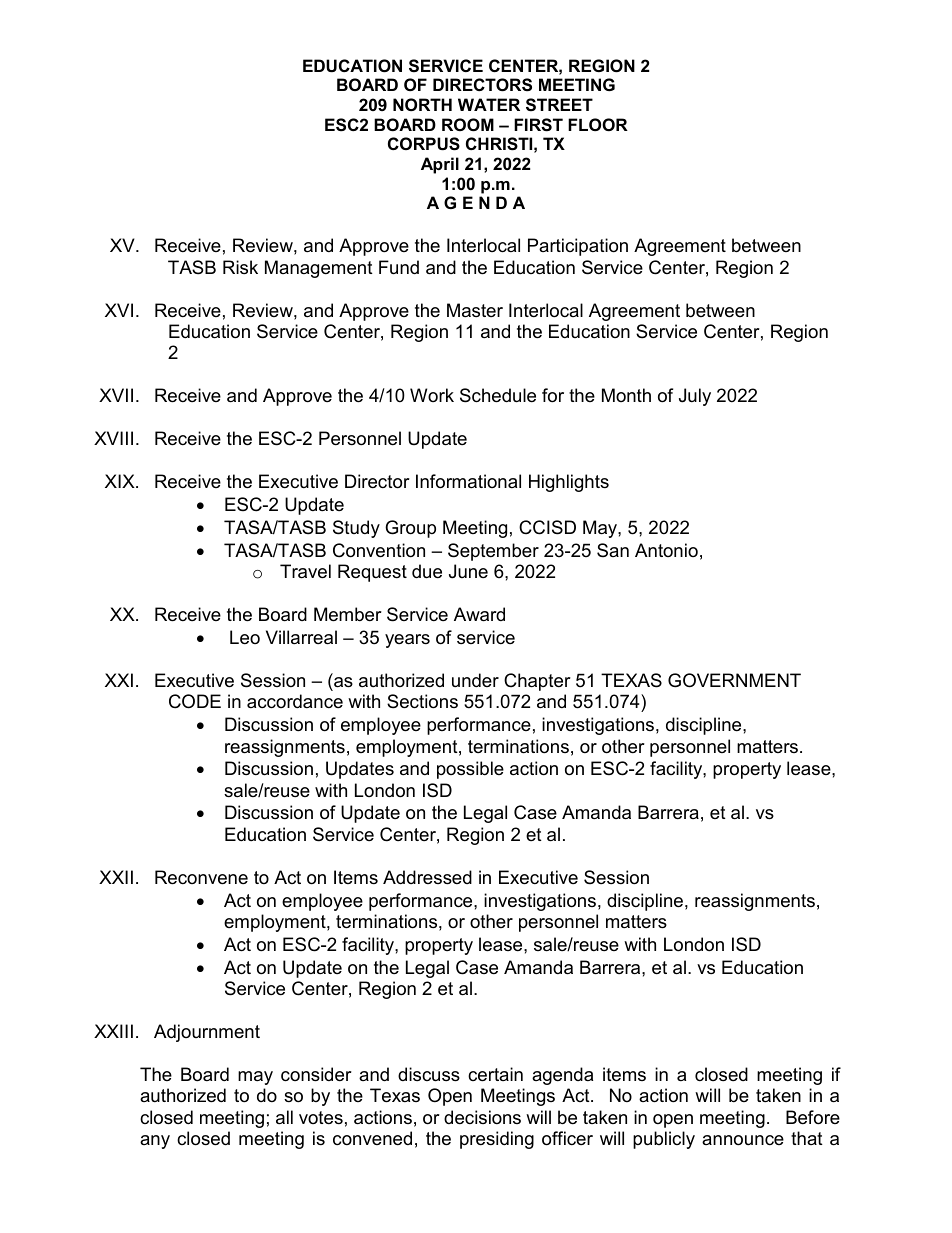 This image has height=1233, width=952. Describe the element at coordinates (155, 1142) in the image. I see `any` at that location.
